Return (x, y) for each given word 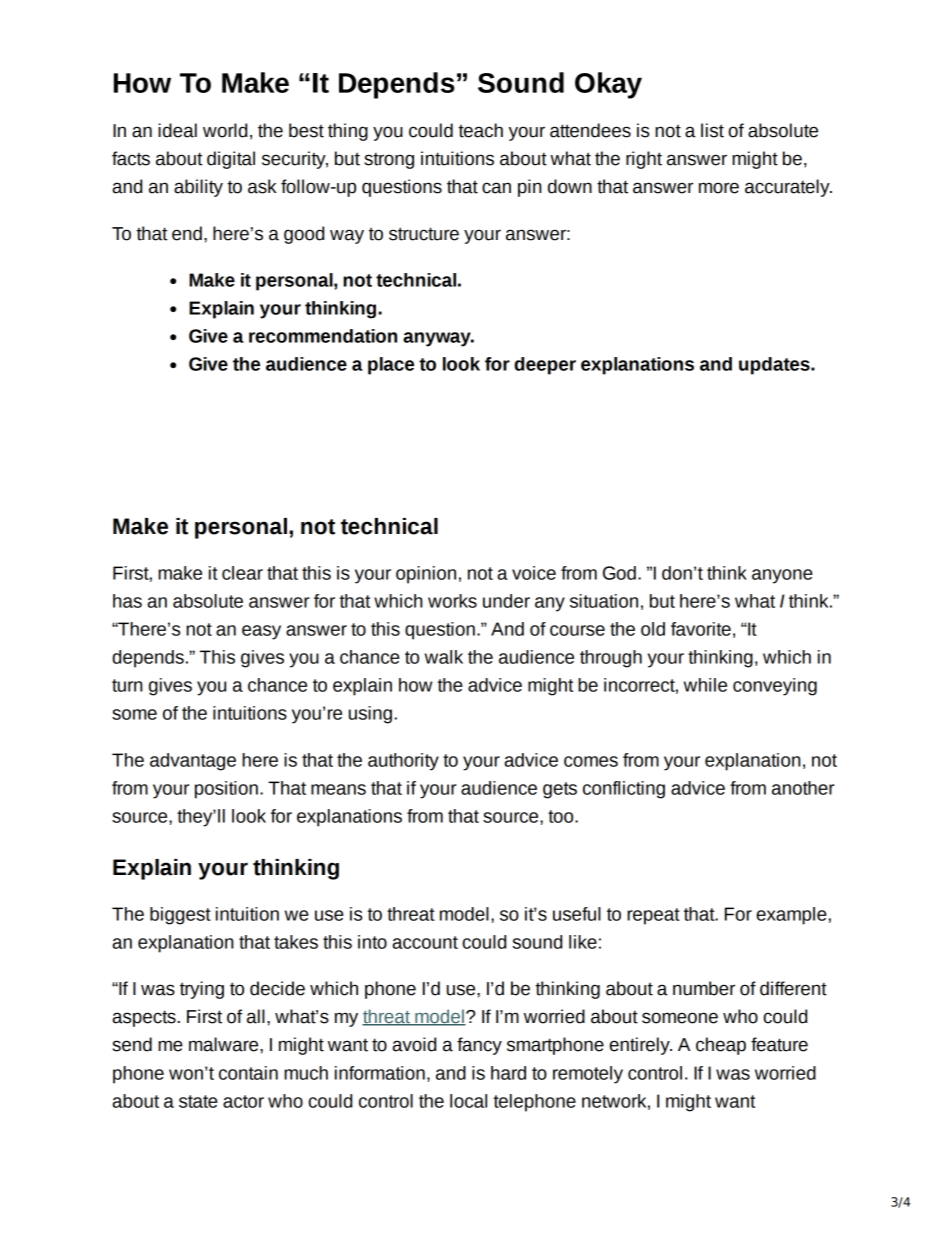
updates (775, 366)
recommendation (323, 336)
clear (242, 573)
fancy (479, 1046)
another (803, 788)
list (712, 130)
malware (225, 1044)
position (226, 790)
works (452, 601)
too (562, 816)
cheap (721, 1046)
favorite (701, 629)
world (225, 130)
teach (480, 130)
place (391, 366)
